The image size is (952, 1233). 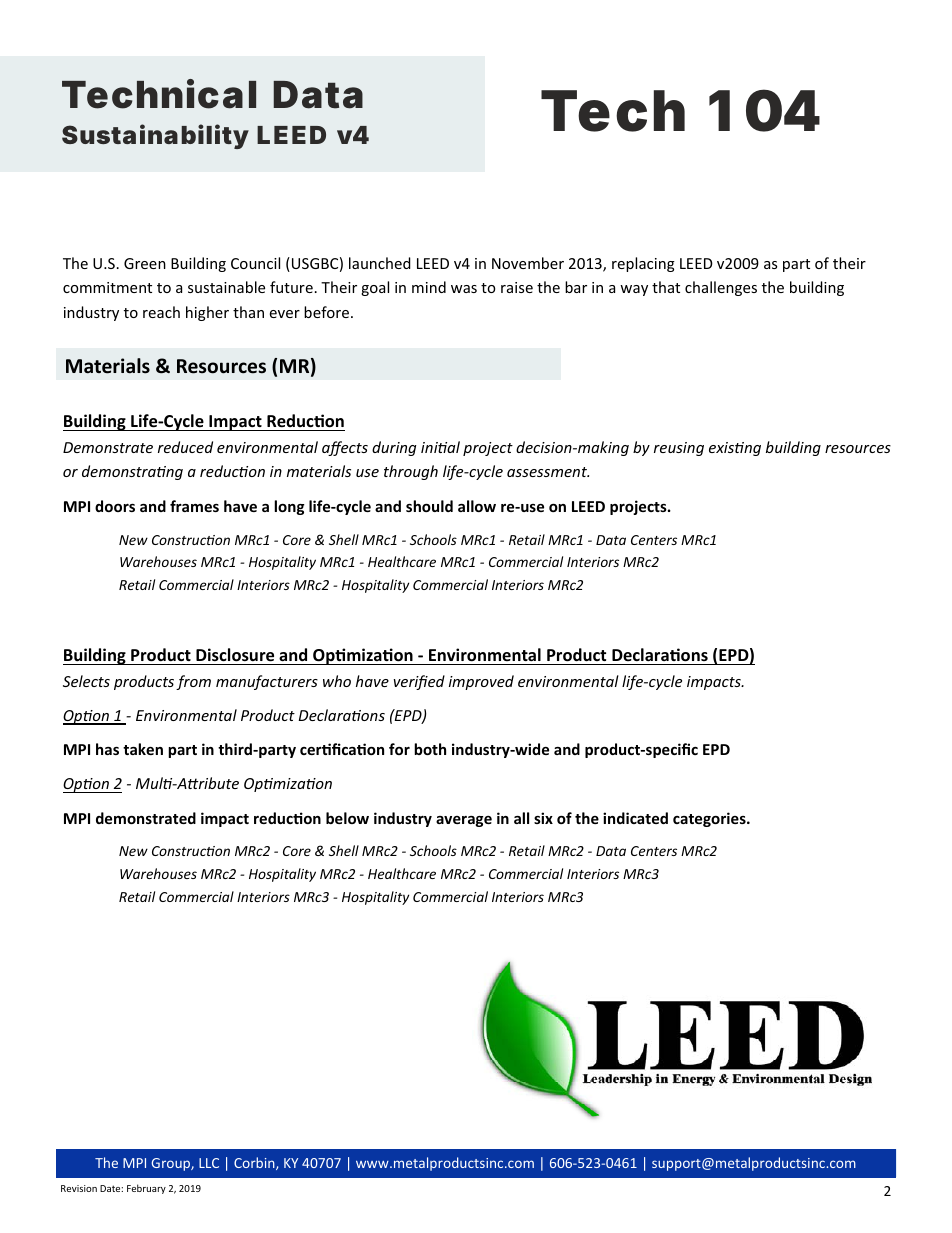 I want to click on Corbin, so click(x=255, y=1163).
